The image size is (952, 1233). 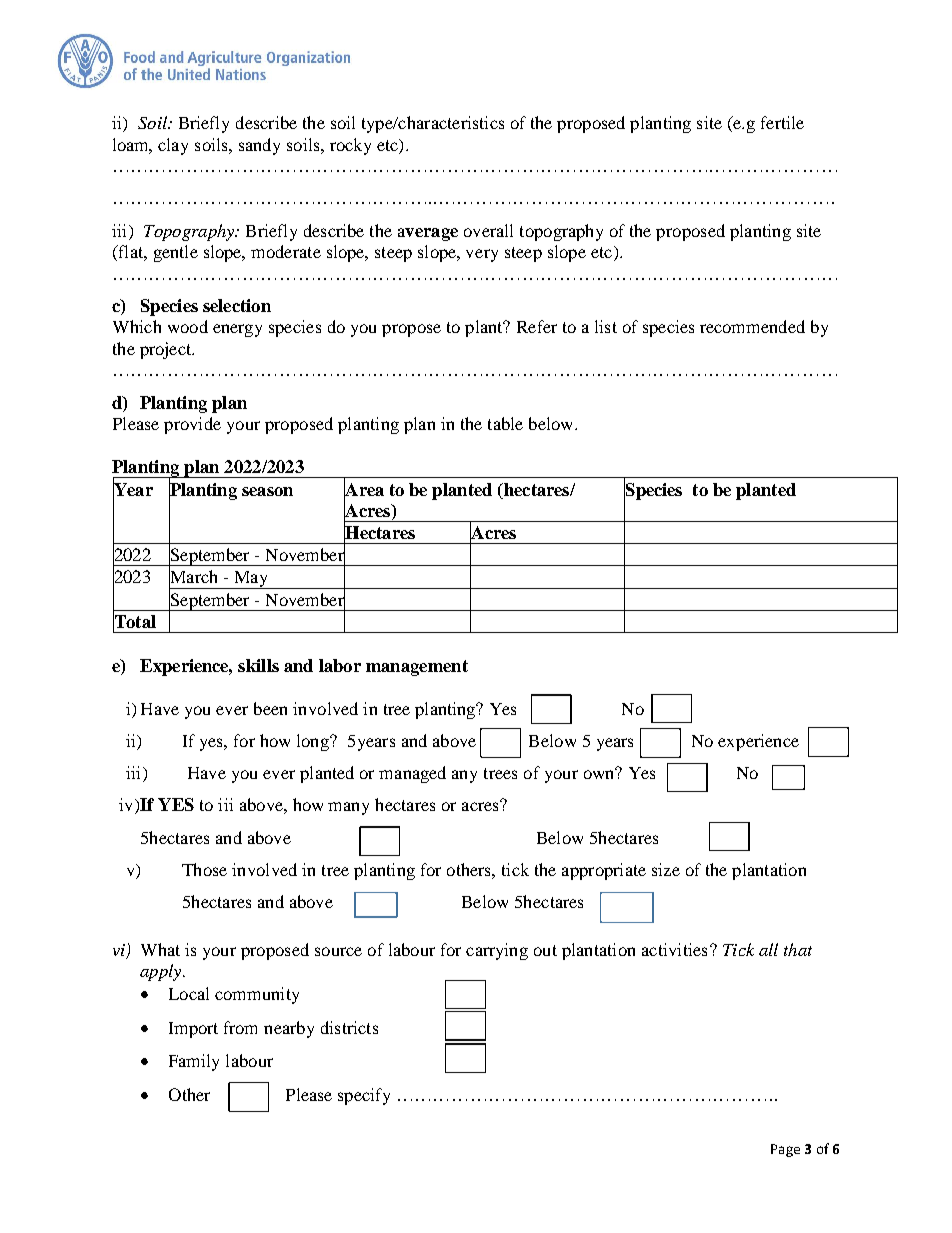 What do you see at coordinates (752, 326) in the screenshot?
I see `recommended` at bounding box center [752, 326].
